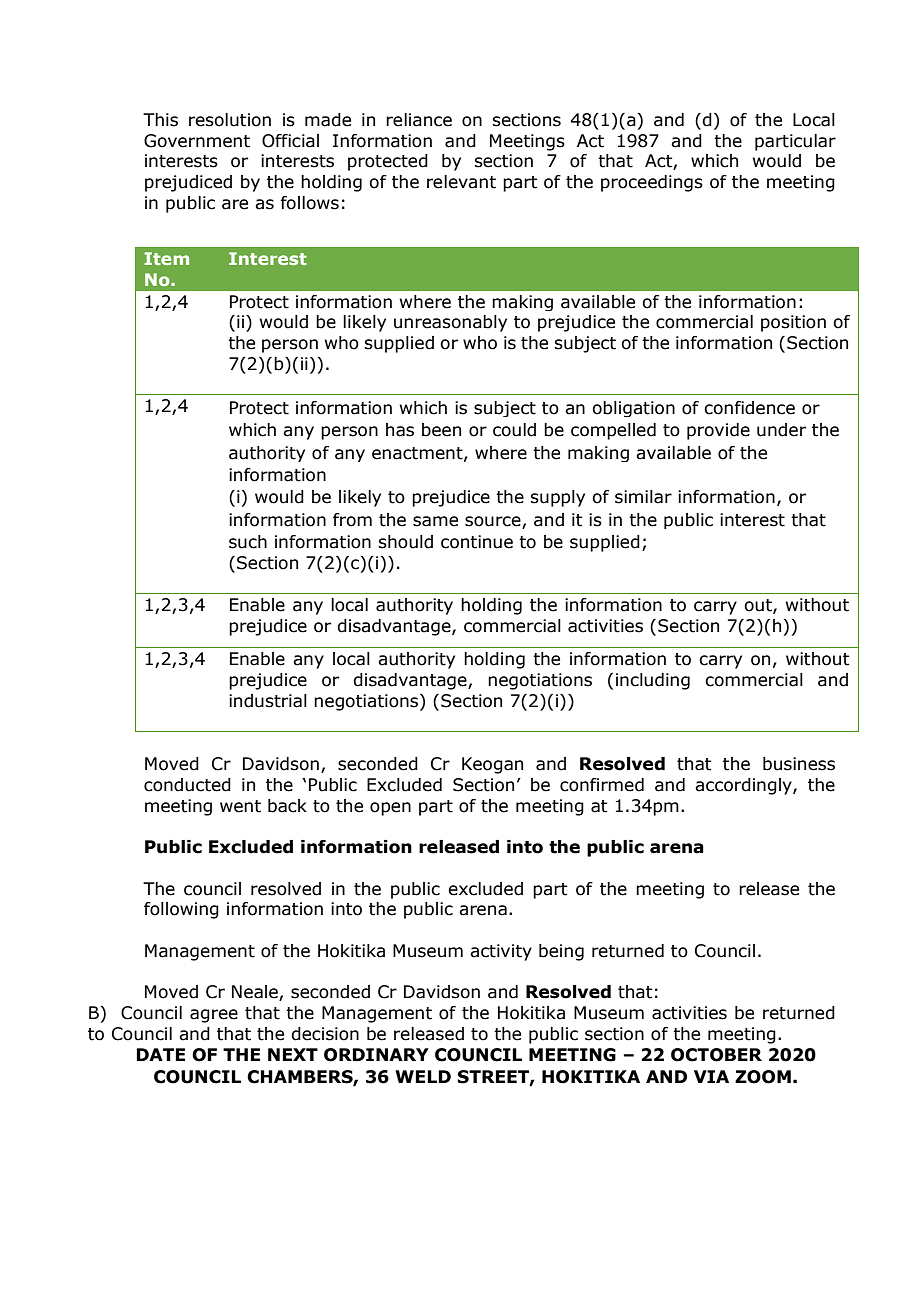 The image size is (924, 1308). I want to click on such, so click(248, 542).
